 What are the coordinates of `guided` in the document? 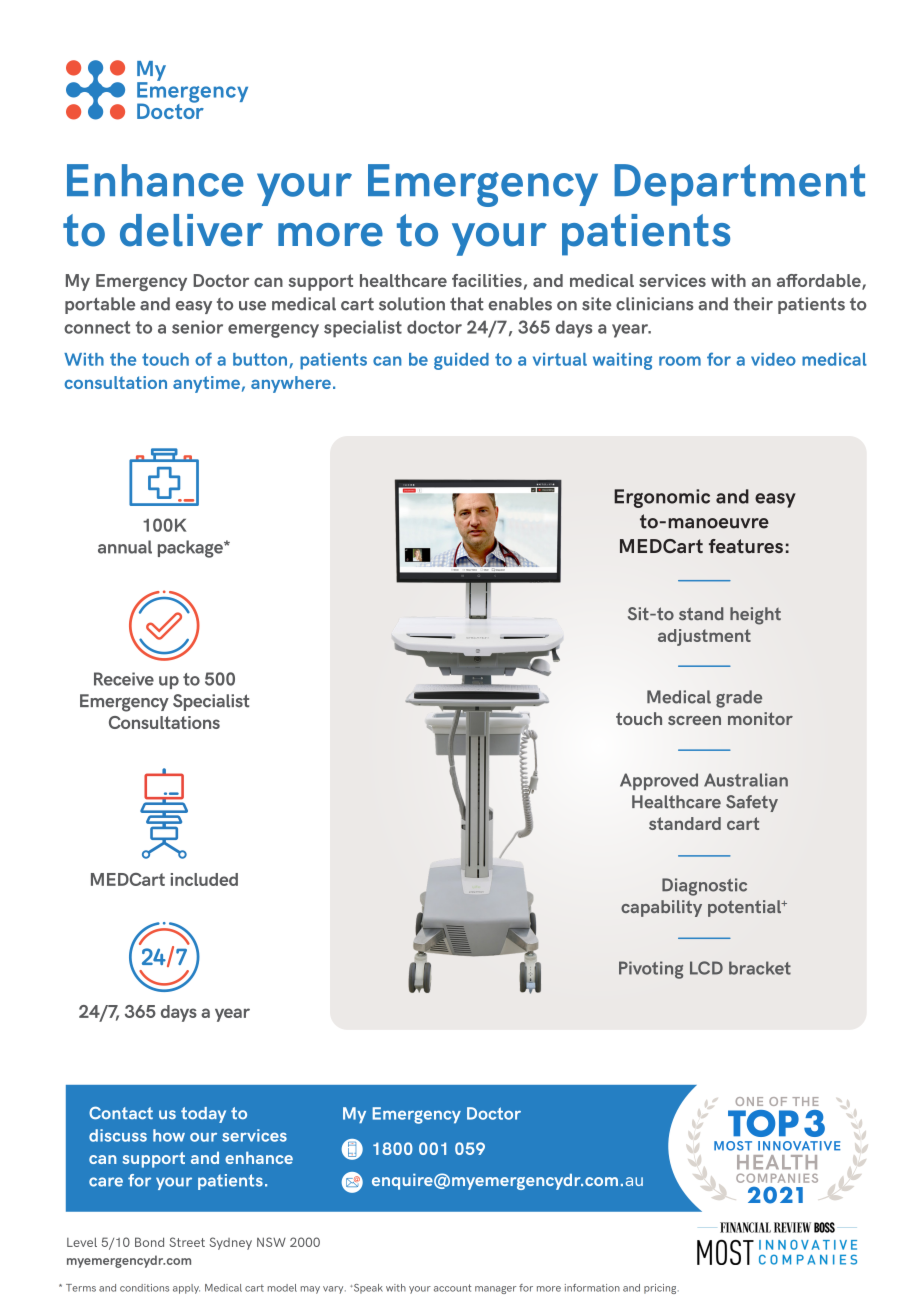 It's located at (461, 361).
